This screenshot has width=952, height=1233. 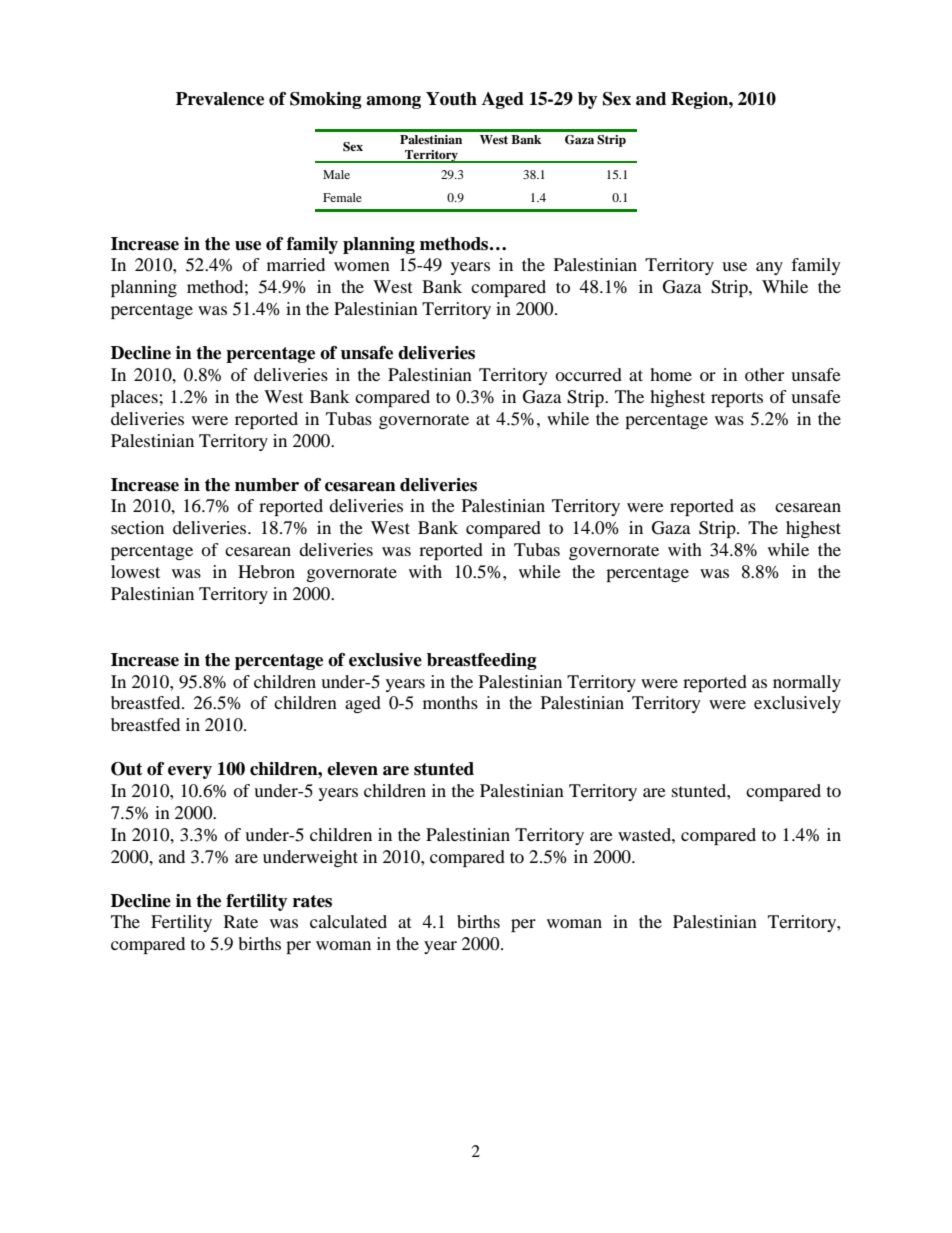 I want to click on Youth, so click(x=451, y=99).
